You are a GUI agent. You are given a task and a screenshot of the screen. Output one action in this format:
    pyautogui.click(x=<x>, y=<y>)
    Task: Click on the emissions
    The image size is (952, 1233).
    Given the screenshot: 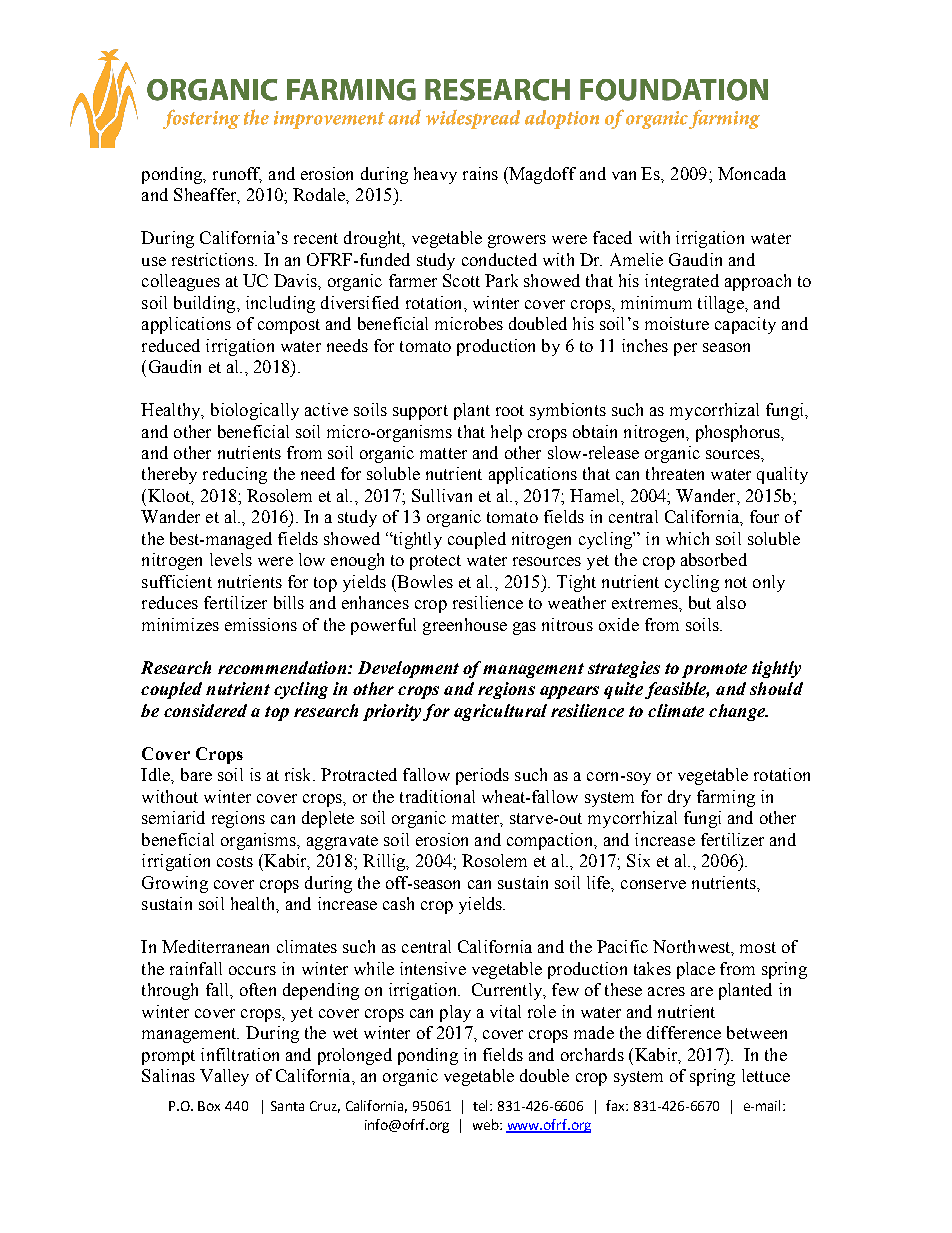 What is the action you would take?
    pyautogui.click(x=261, y=624)
